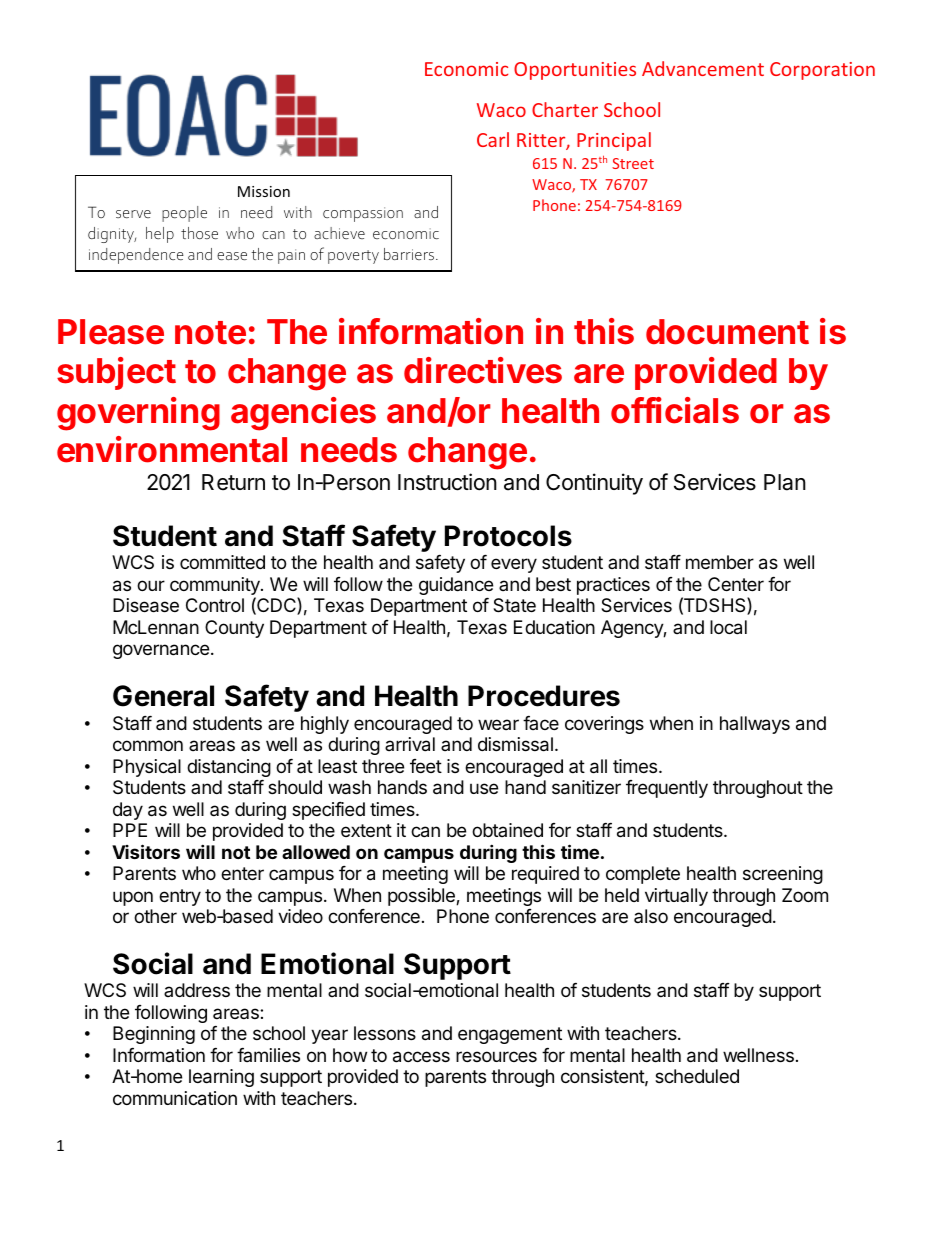  Describe the element at coordinates (229, 768) in the image. I see `distancing` at that location.
